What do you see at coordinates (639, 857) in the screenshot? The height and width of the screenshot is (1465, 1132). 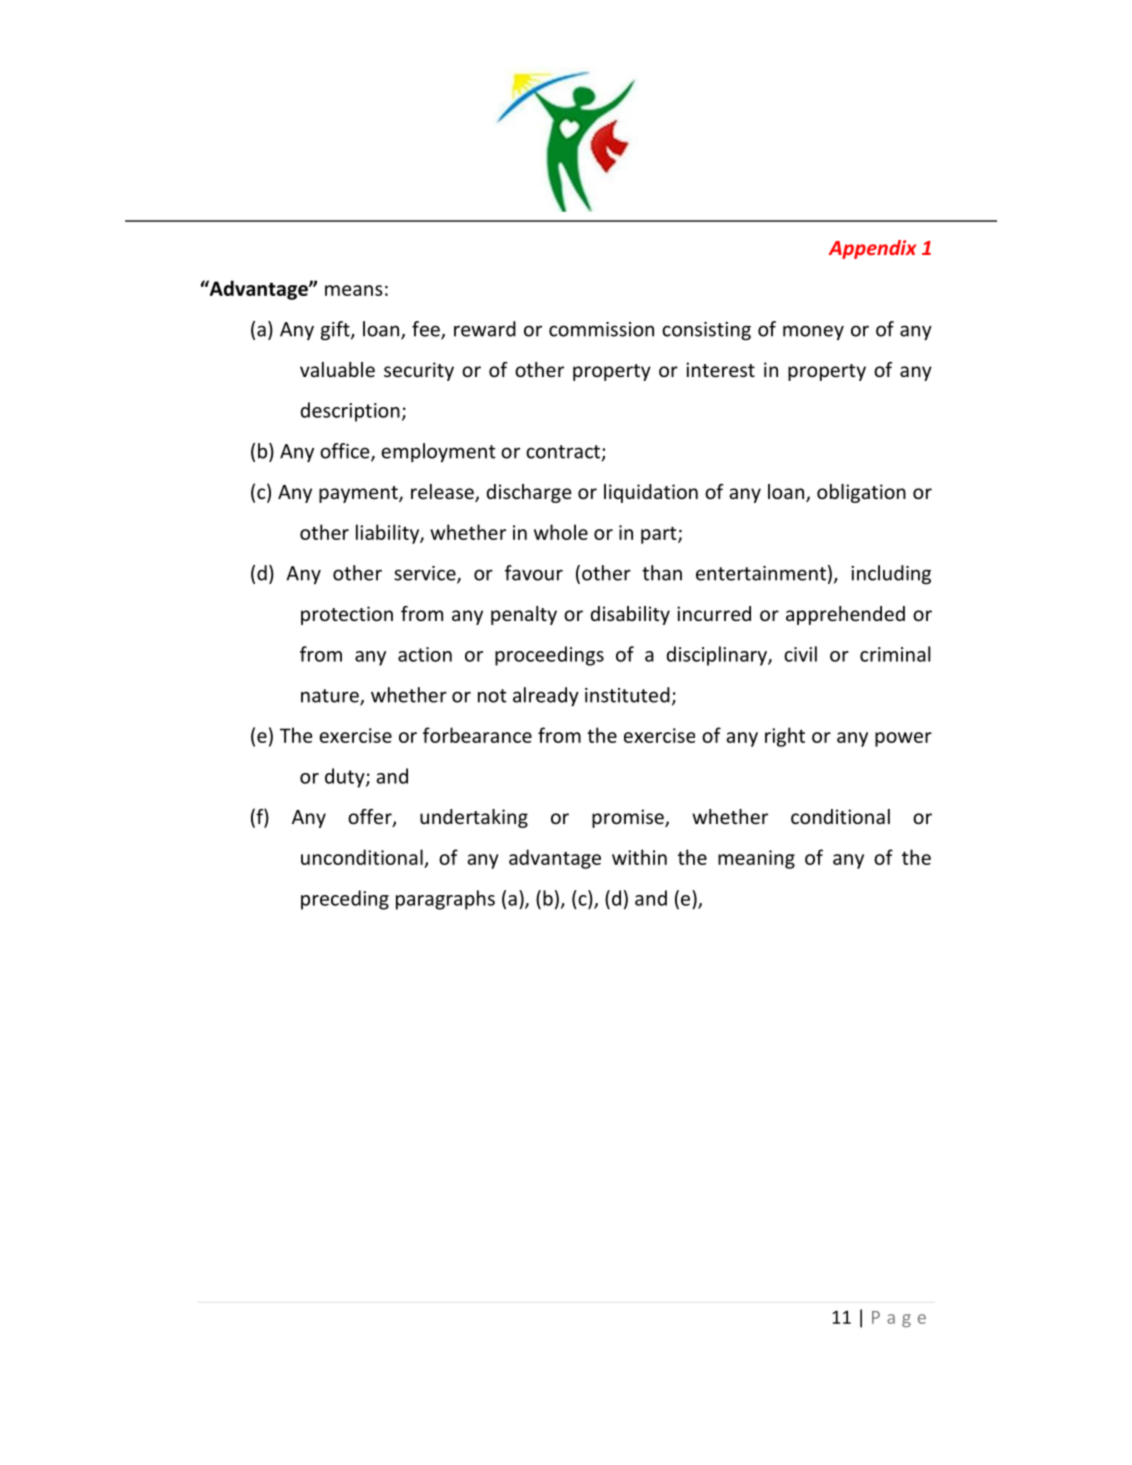 I see `within` at bounding box center [639, 857].
